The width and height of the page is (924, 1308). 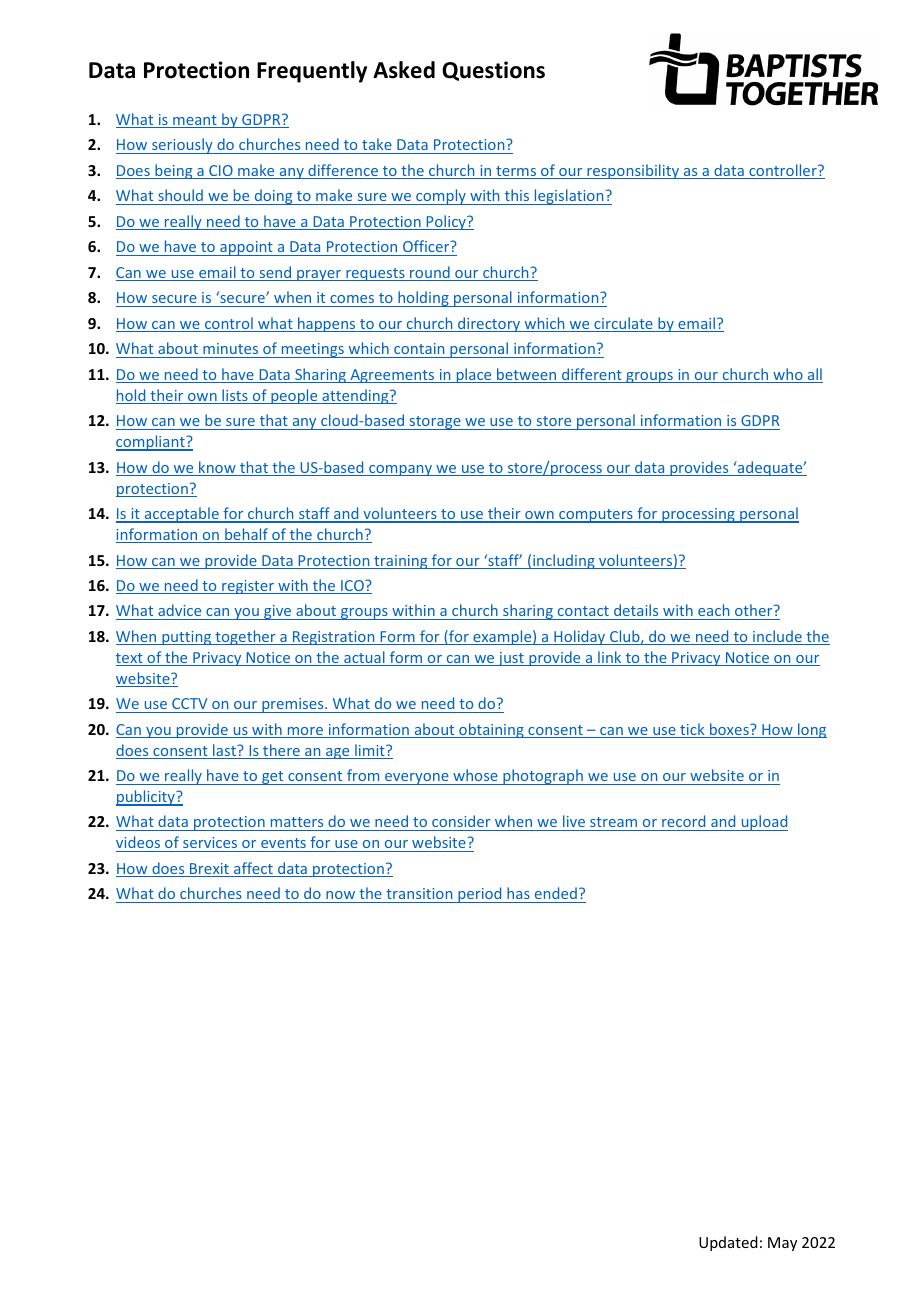 I want to click on responsibility, so click(x=633, y=171).
